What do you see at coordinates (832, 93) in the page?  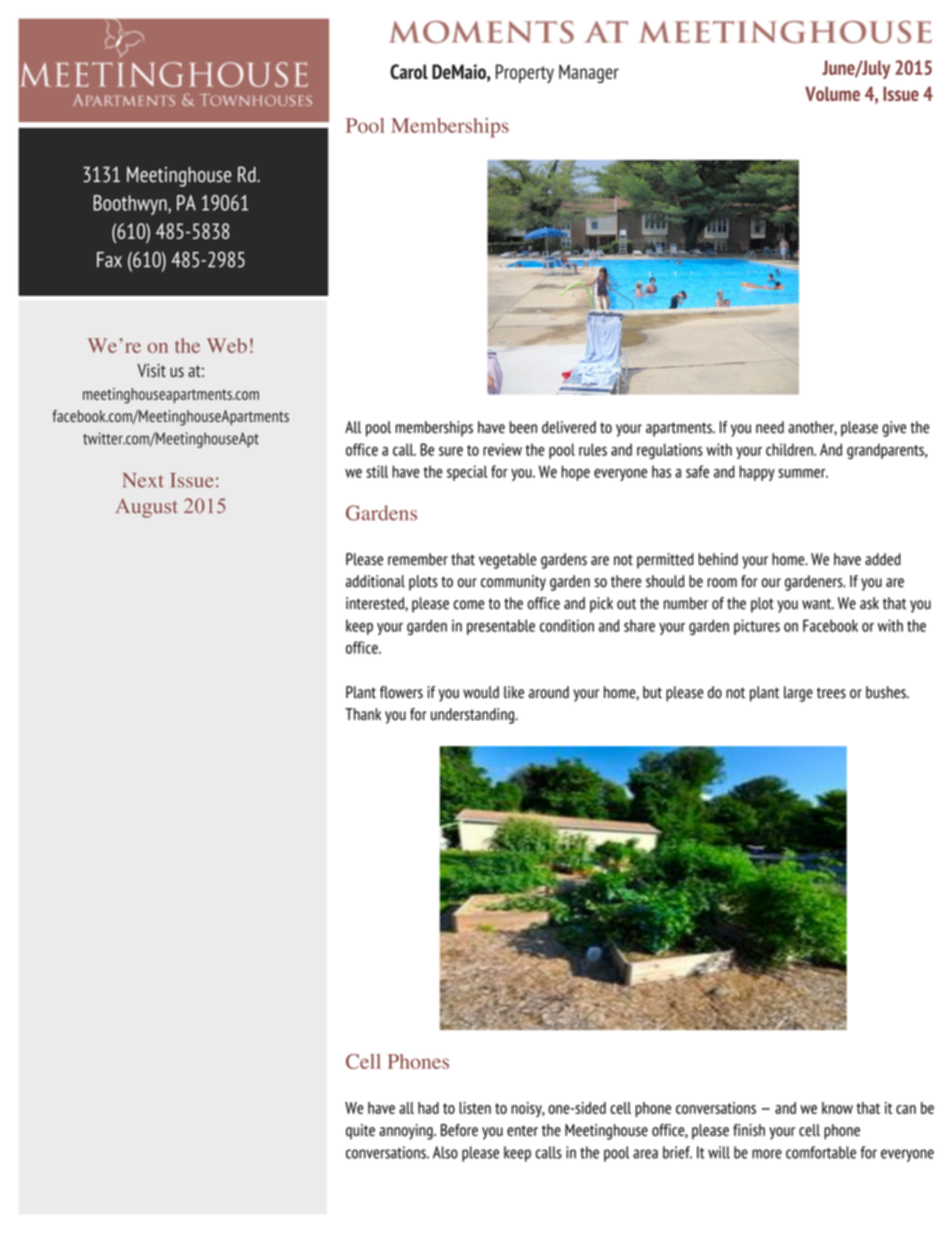 I see `Volume` at bounding box center [832, 93].
